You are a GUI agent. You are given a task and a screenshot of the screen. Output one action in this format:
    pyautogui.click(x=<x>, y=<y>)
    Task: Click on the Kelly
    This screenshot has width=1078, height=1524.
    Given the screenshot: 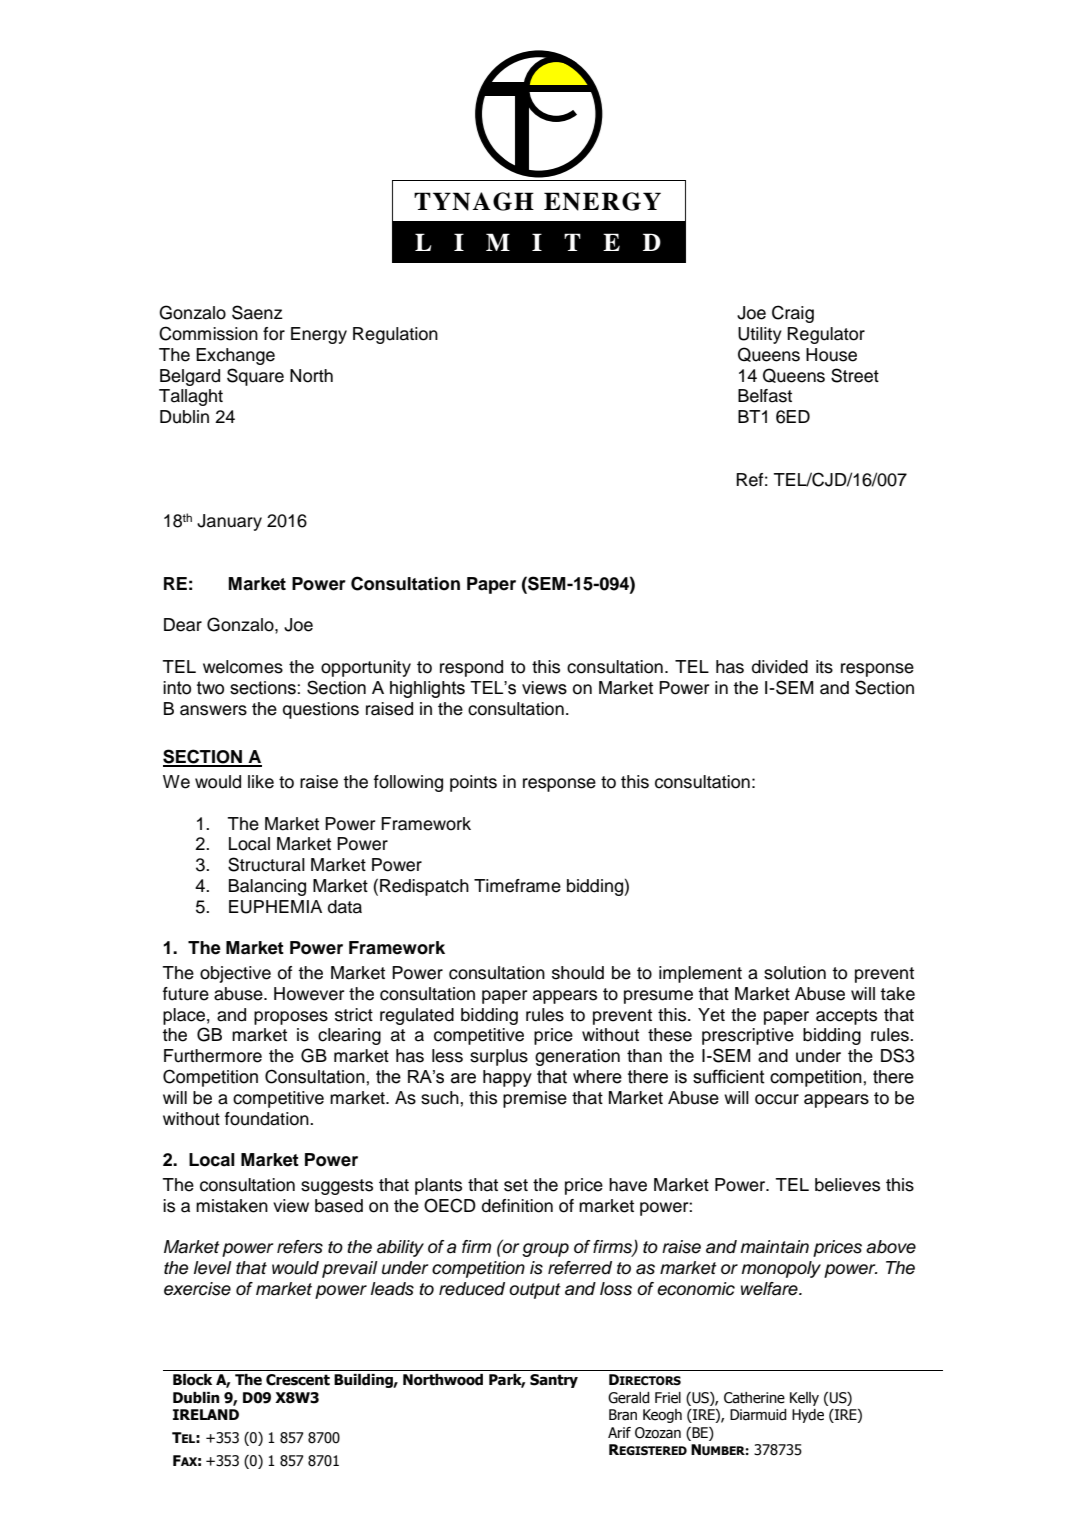 What is the action you would take?
    pyautogui.click(x=804, y=1399)
